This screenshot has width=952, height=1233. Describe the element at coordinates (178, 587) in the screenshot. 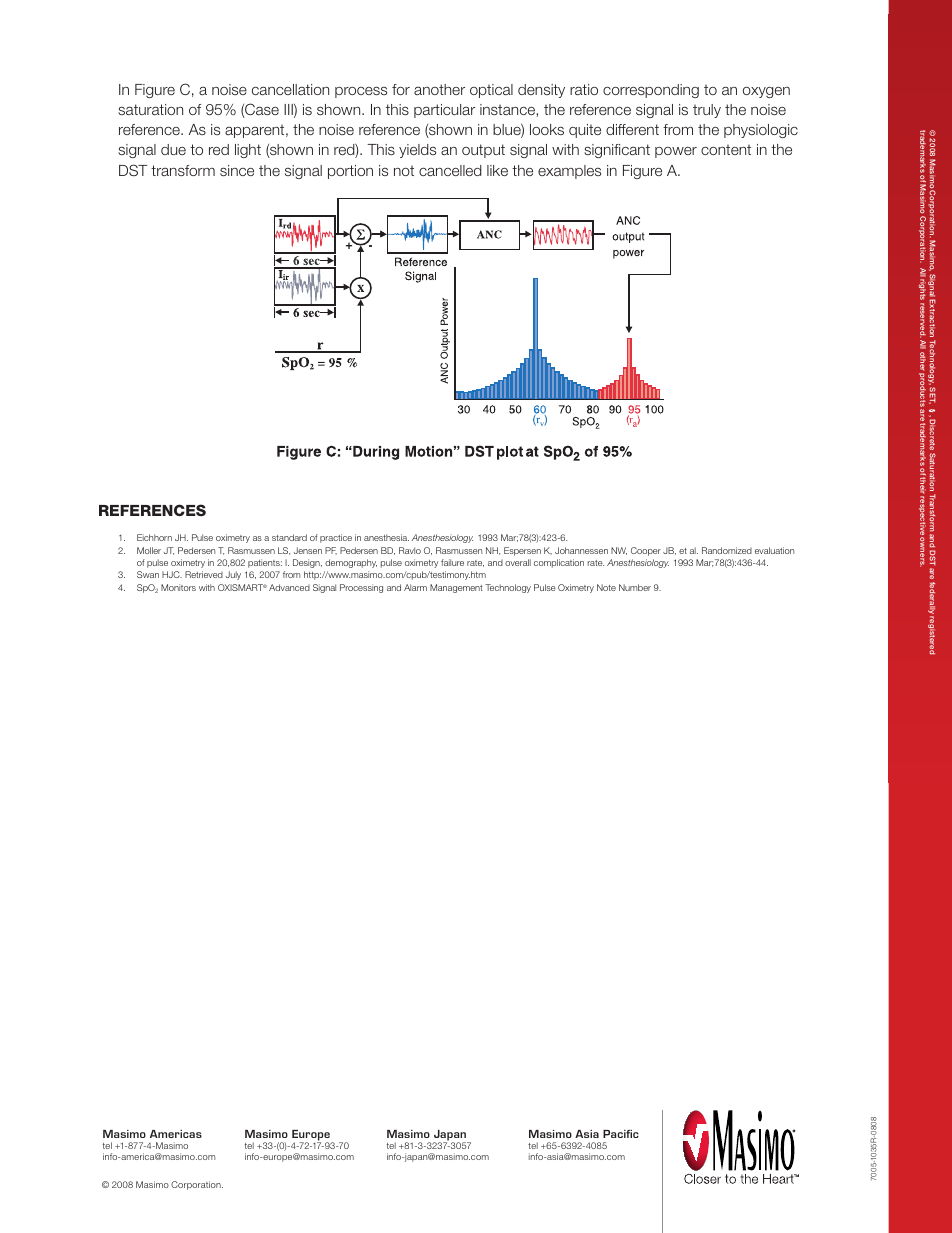

I see `Monitors` at that location.
